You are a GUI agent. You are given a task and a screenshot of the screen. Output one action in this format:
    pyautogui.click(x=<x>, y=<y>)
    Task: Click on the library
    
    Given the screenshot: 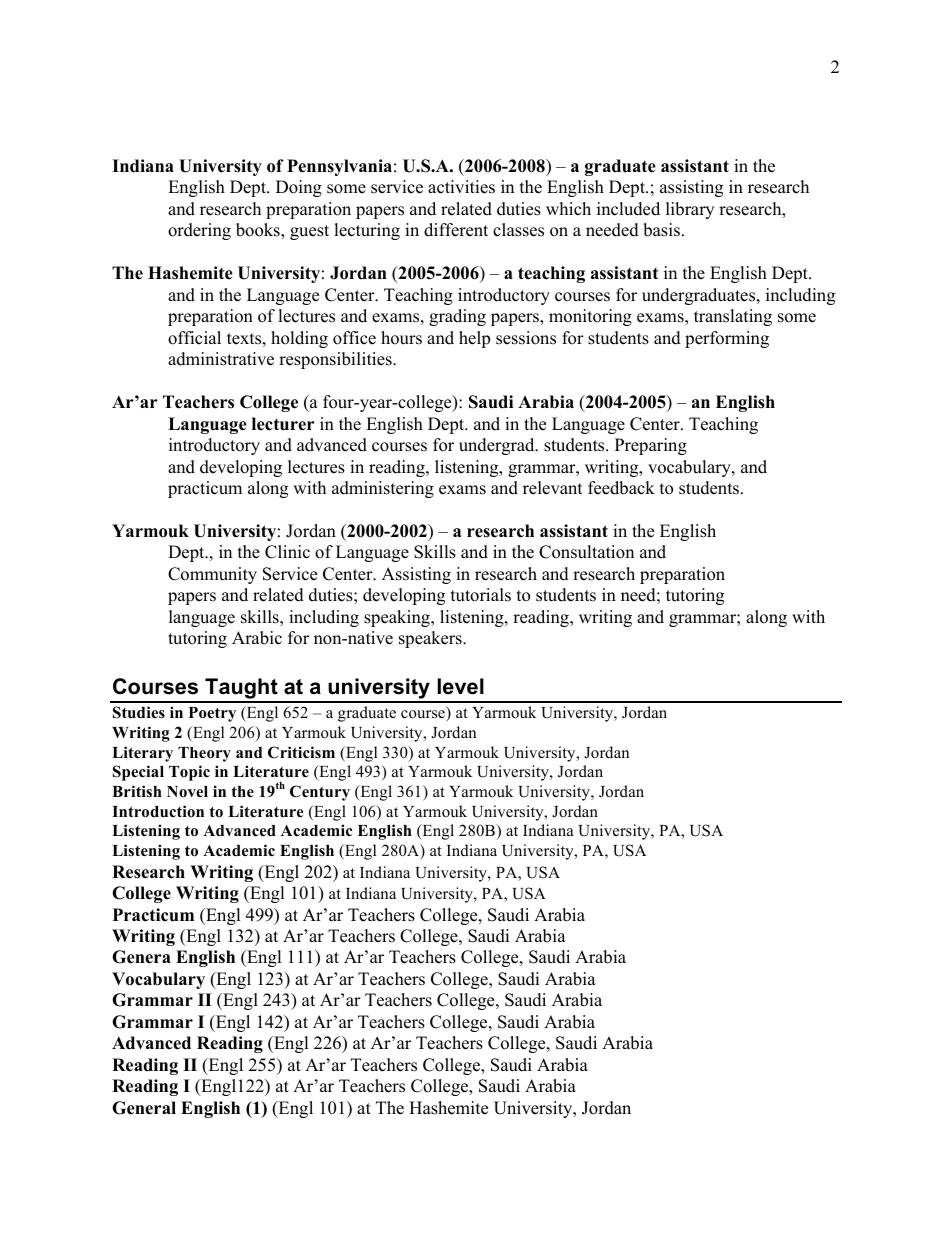 What is the action you would take?
    pyautogui.click(x=690, y=210)
